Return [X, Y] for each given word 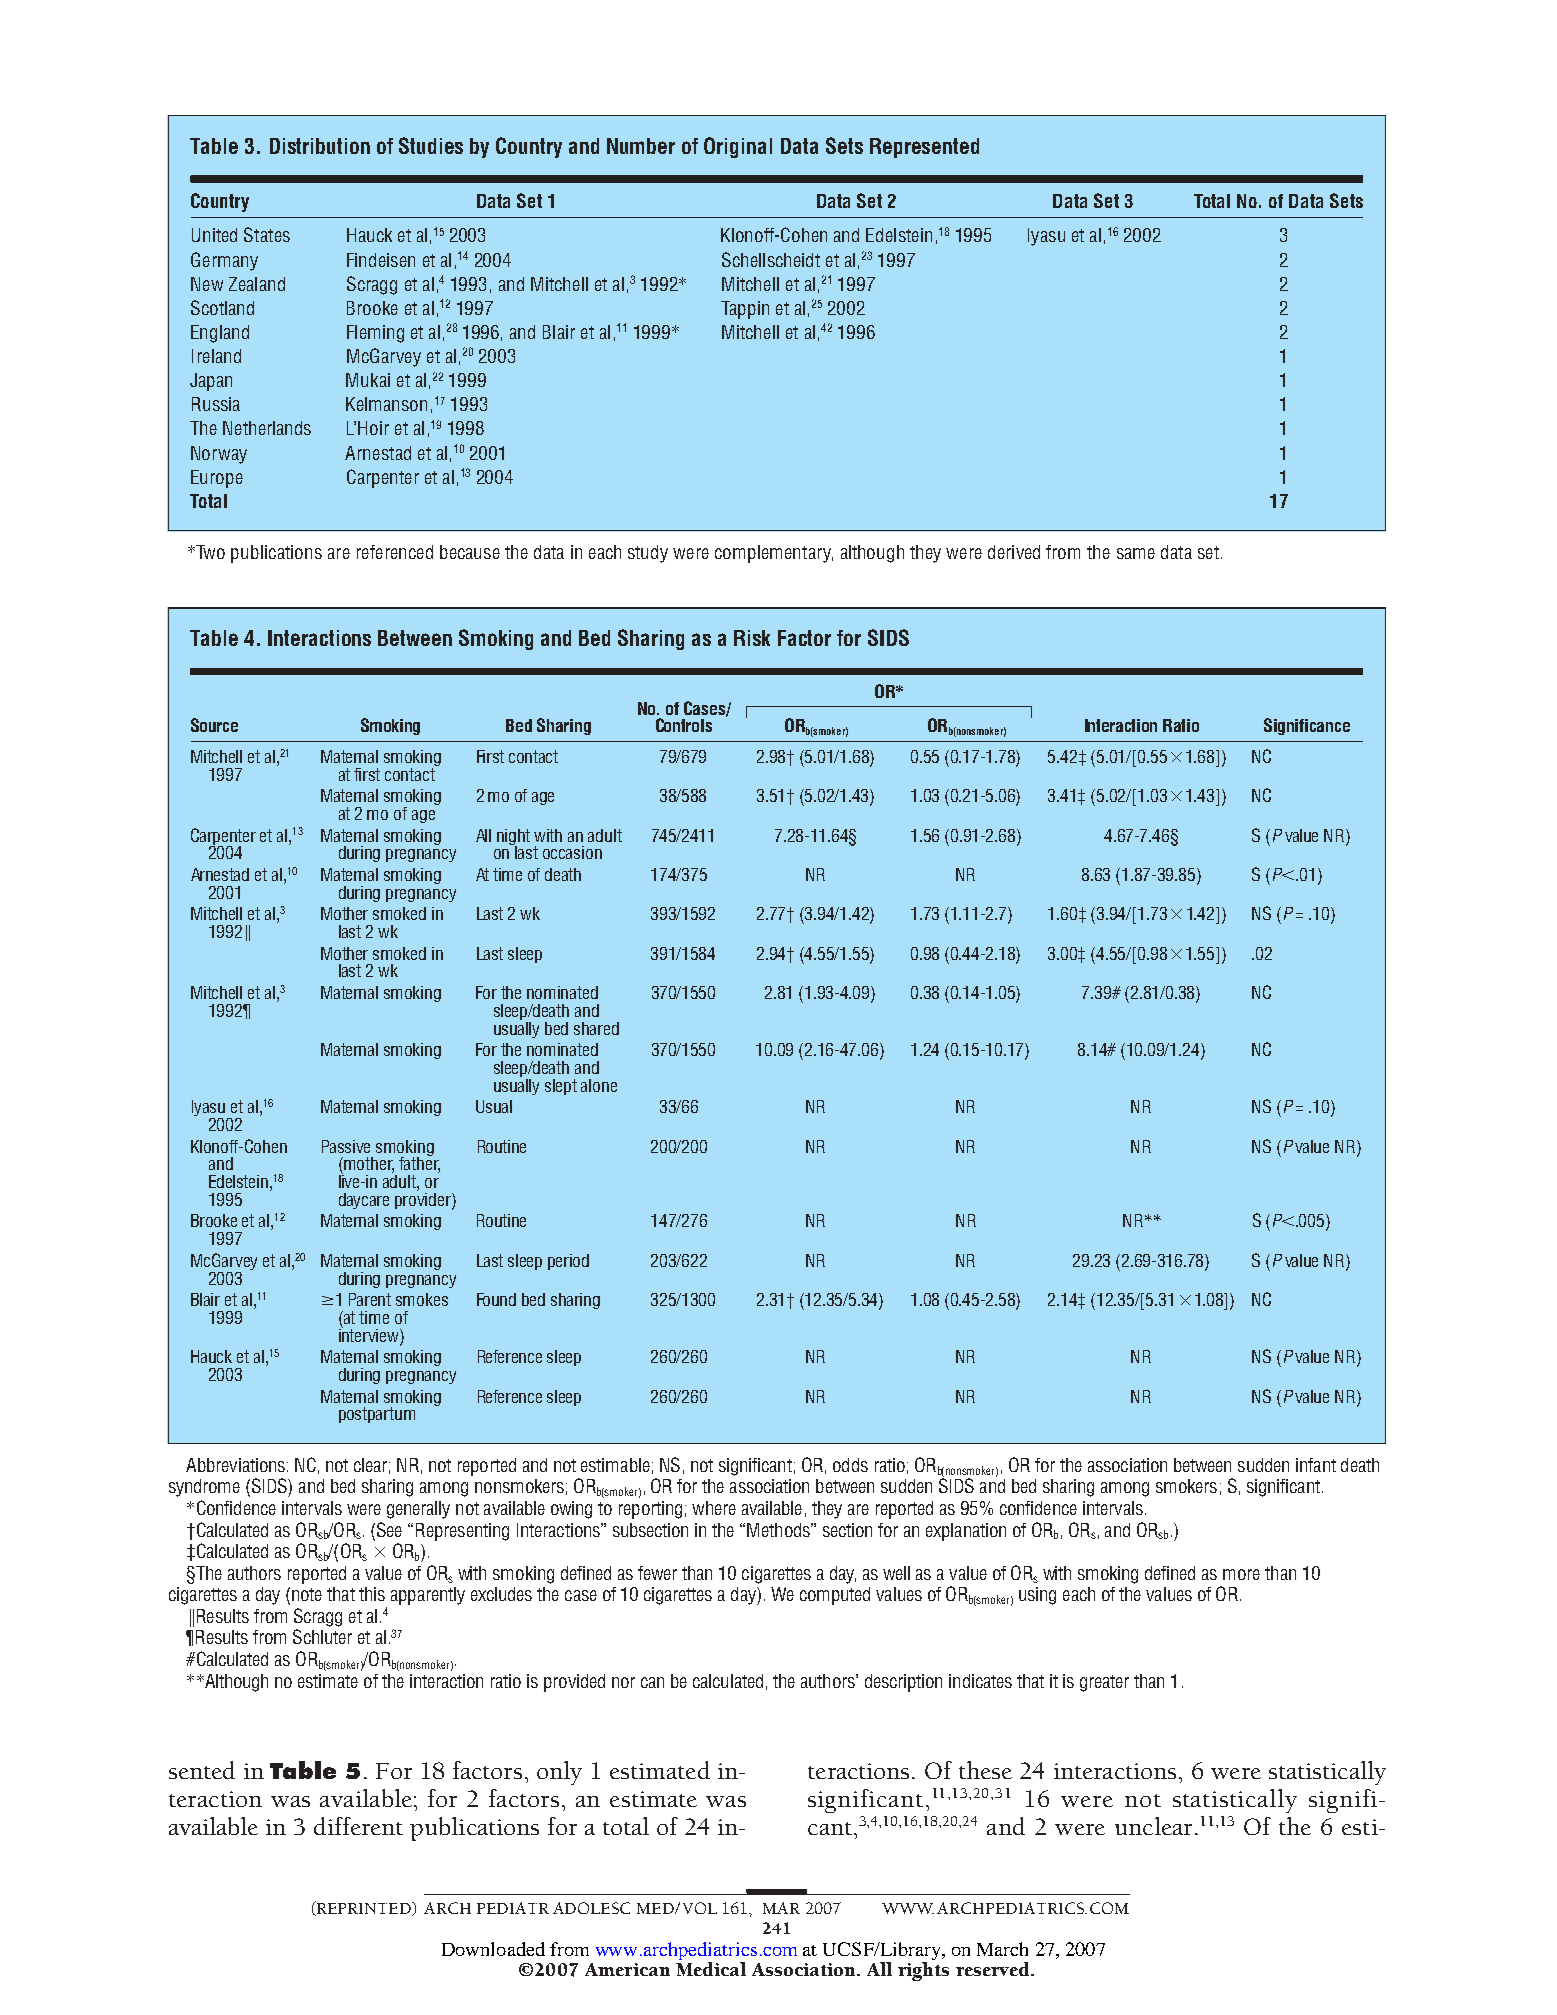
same [1136, 553]
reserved [994, 1969]
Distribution [320, 146]
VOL [700, 1908]
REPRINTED [364, 1908]
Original [738, 147]
